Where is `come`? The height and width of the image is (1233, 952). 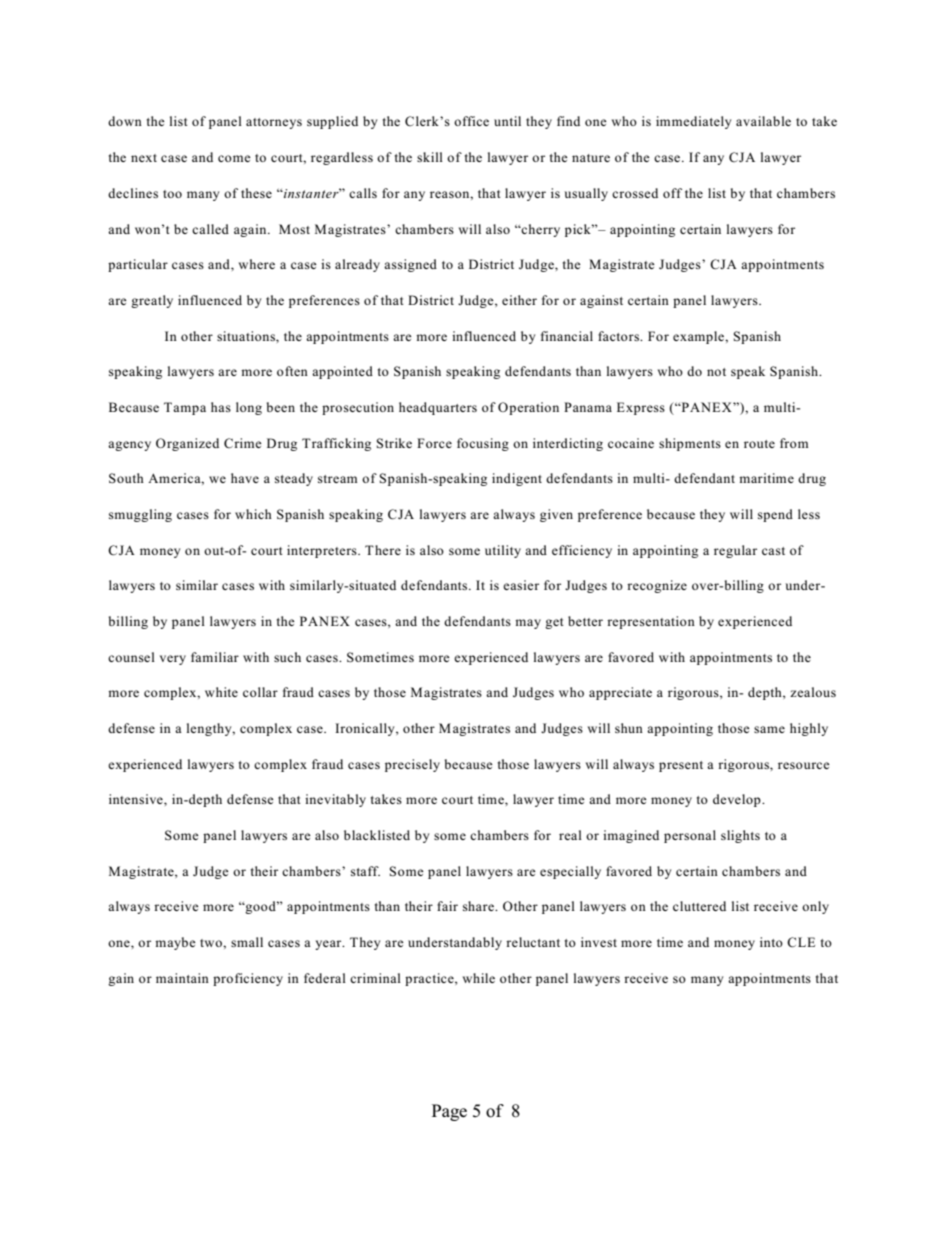 come is located at coordinates (234, 158).
